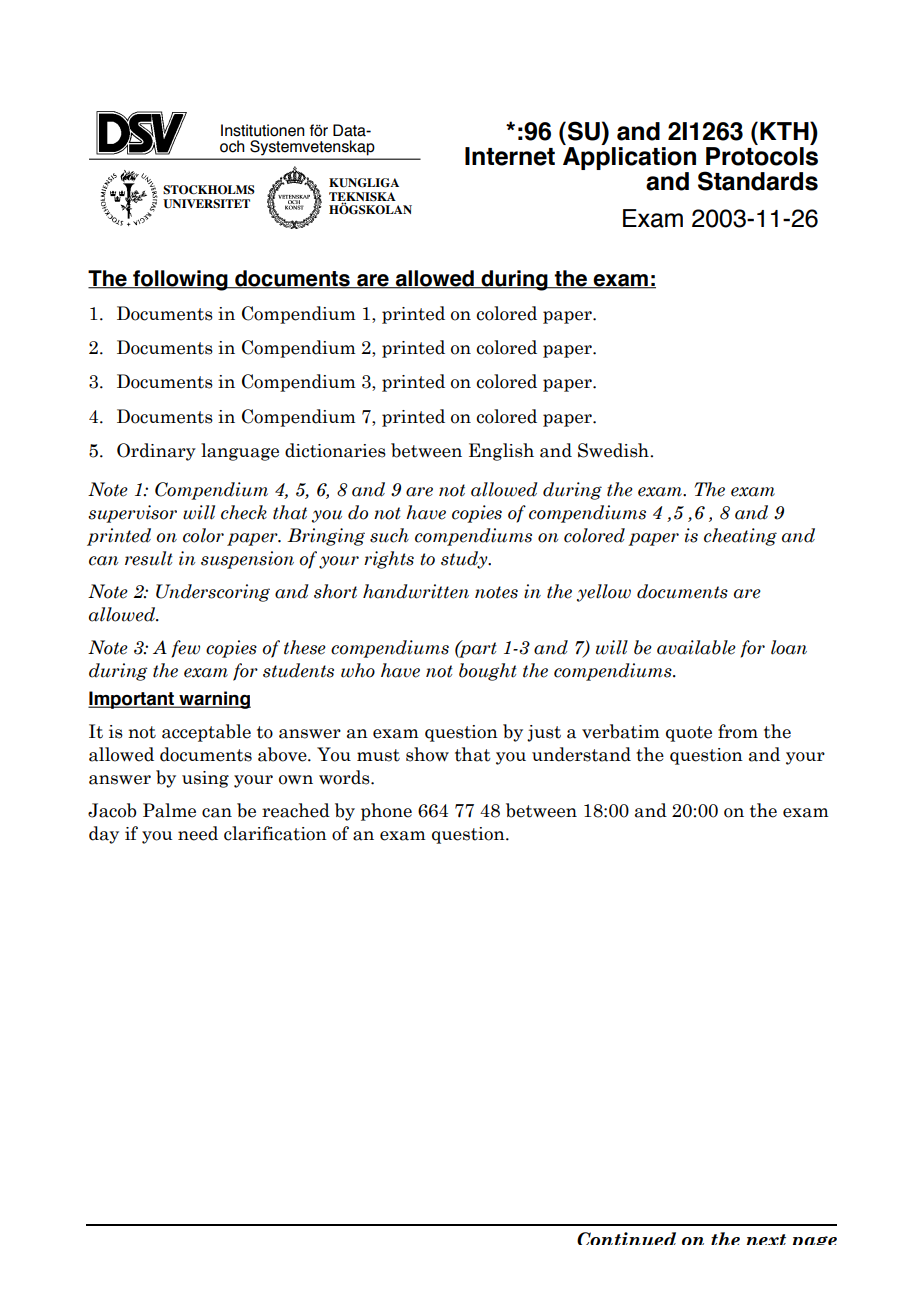 Image resolution: width=924 pixels, height=1308 pixels. I want to click on Internet, so click(510, 156).
